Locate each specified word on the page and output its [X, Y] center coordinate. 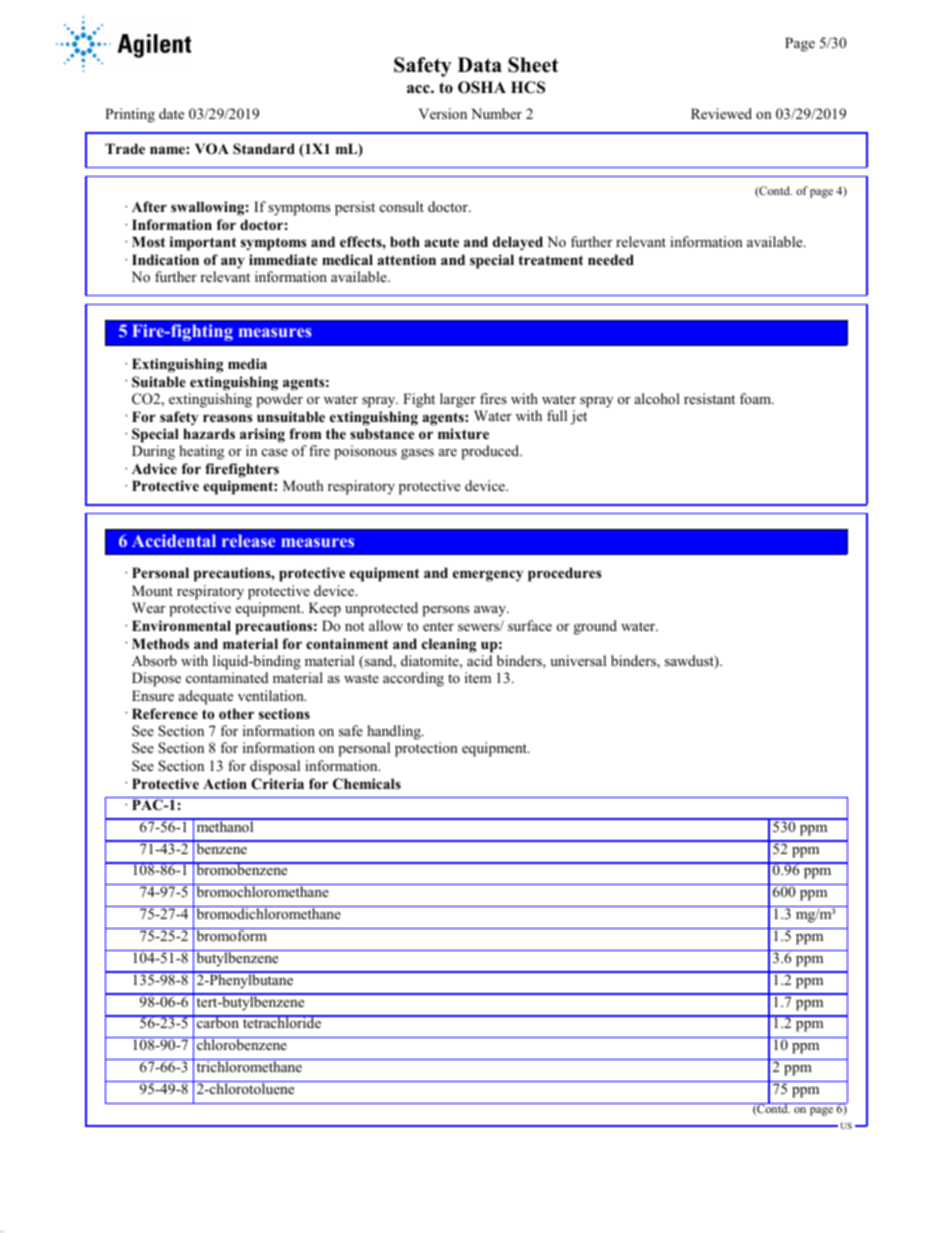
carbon [218, 1022]
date [171, 113]
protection [426, 749]
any [233, 263]
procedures [564, 574]
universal [578, 660]
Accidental [174, 540]
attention [406, 259]
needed [611, 259]
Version [443, 113]
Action [225, 784]
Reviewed [721, 113]
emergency [488, 576]
